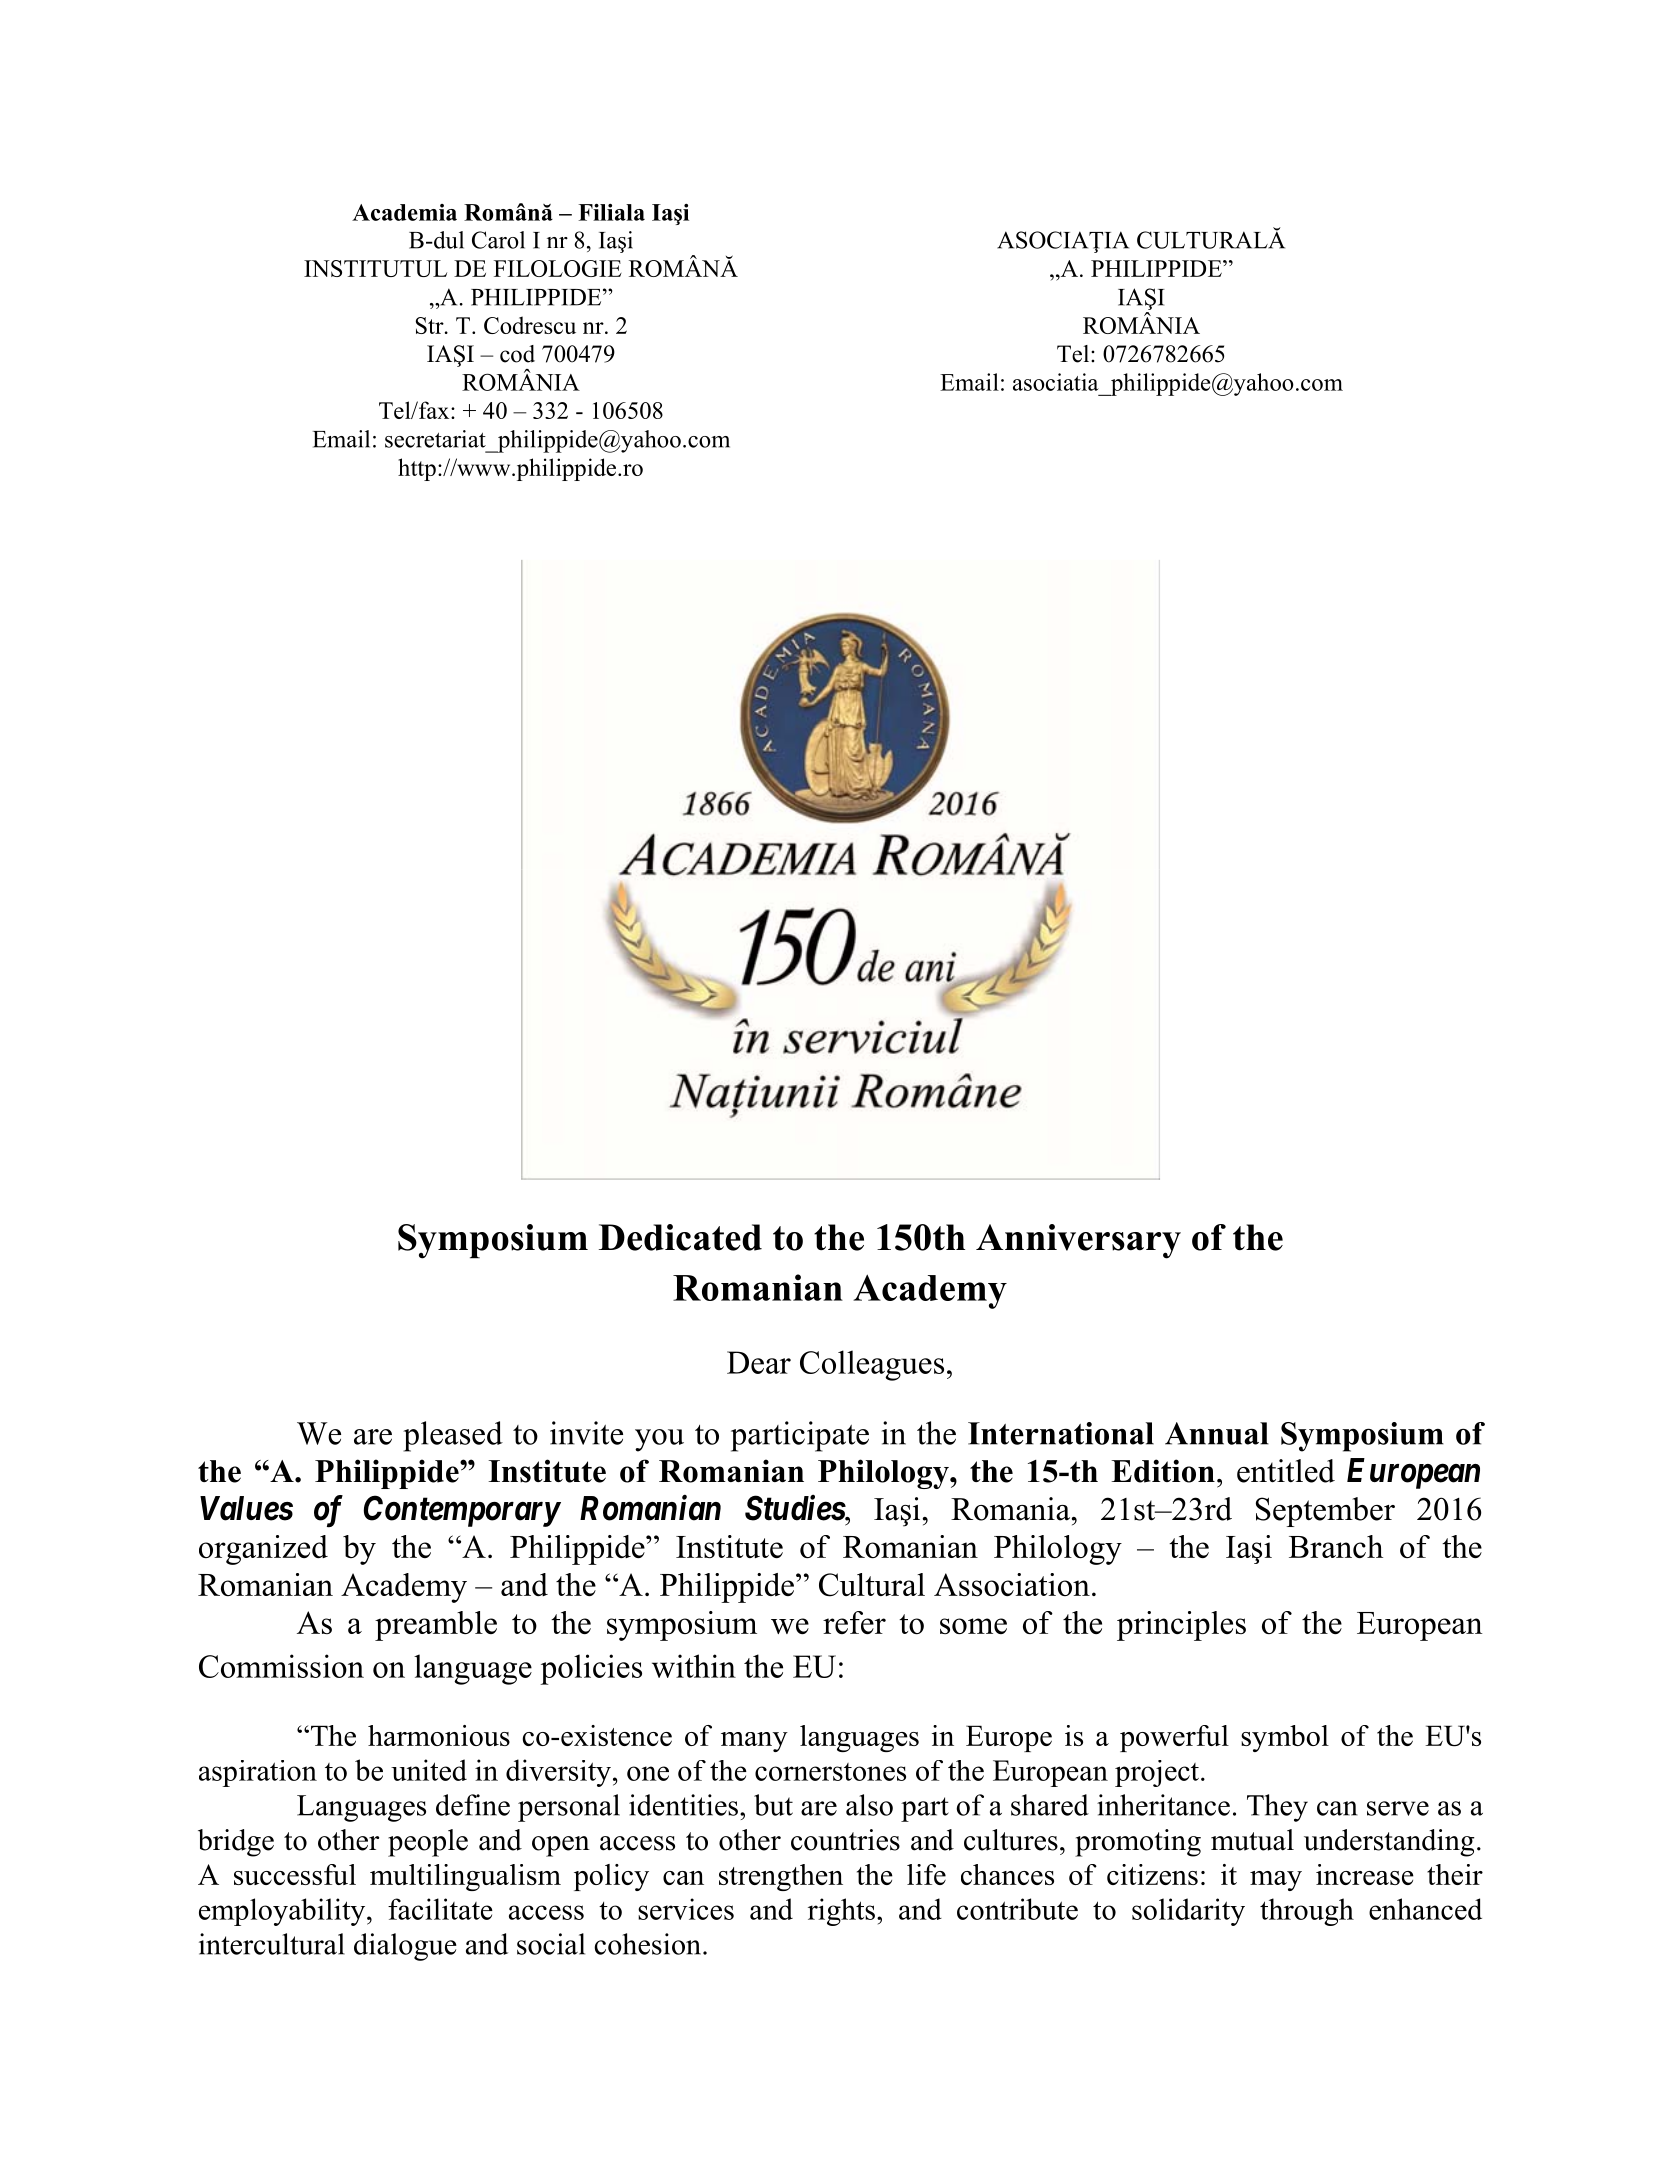  What do you see at coordinates (404, 212) in the document?
I see `Academia` at bounding box center [404, 212].
